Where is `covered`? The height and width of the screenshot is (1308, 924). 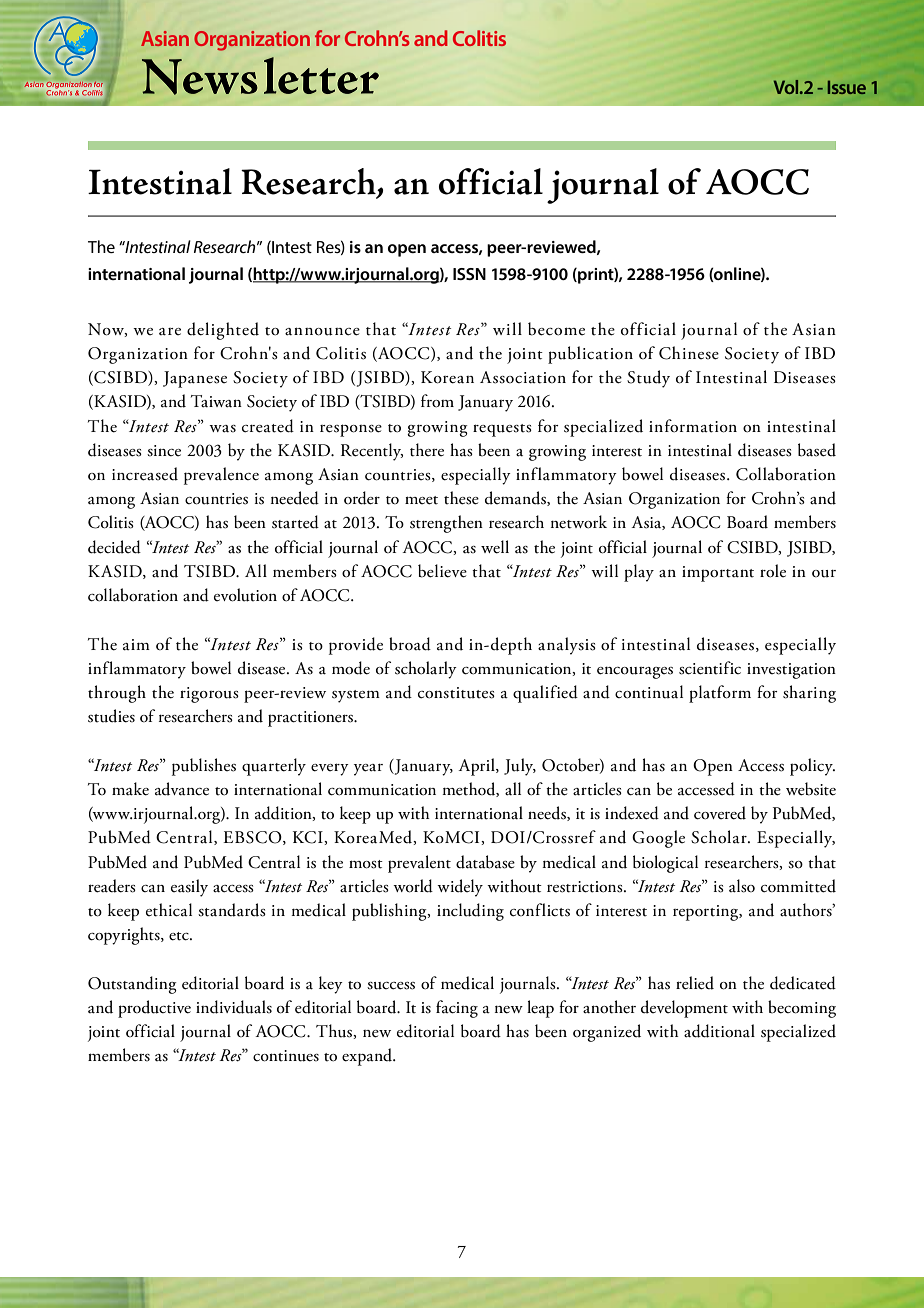
covered is located at coordinates (720, 813).
